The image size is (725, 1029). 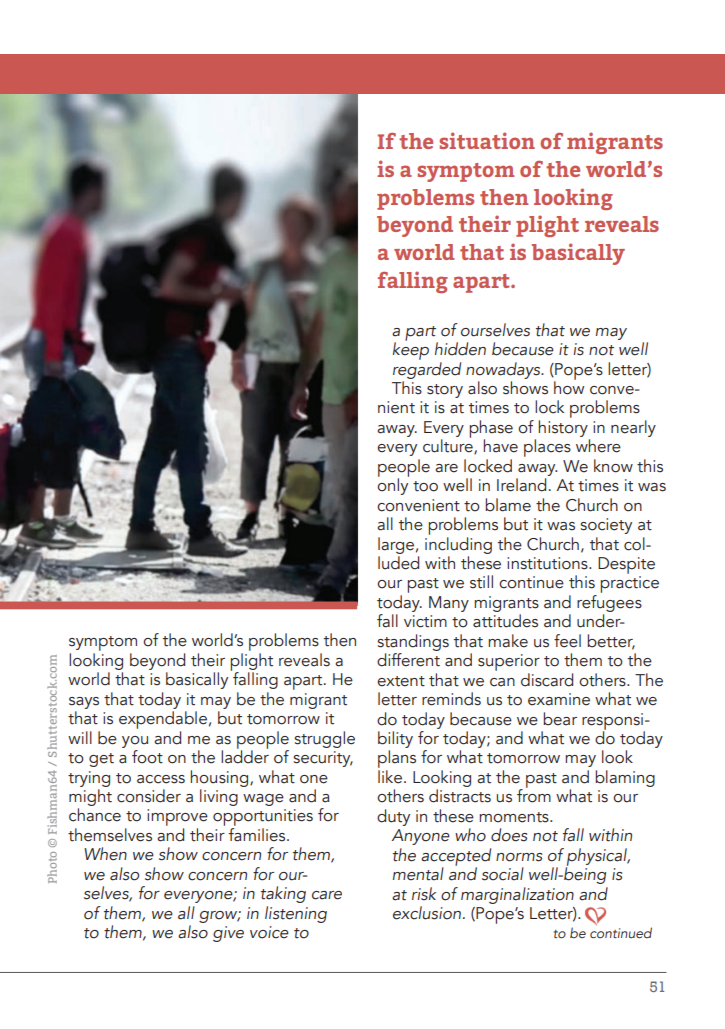 What do you see at coordinates (427, 369) in the screenshot?
I see `regarded` at bounding box center [427, 369].
